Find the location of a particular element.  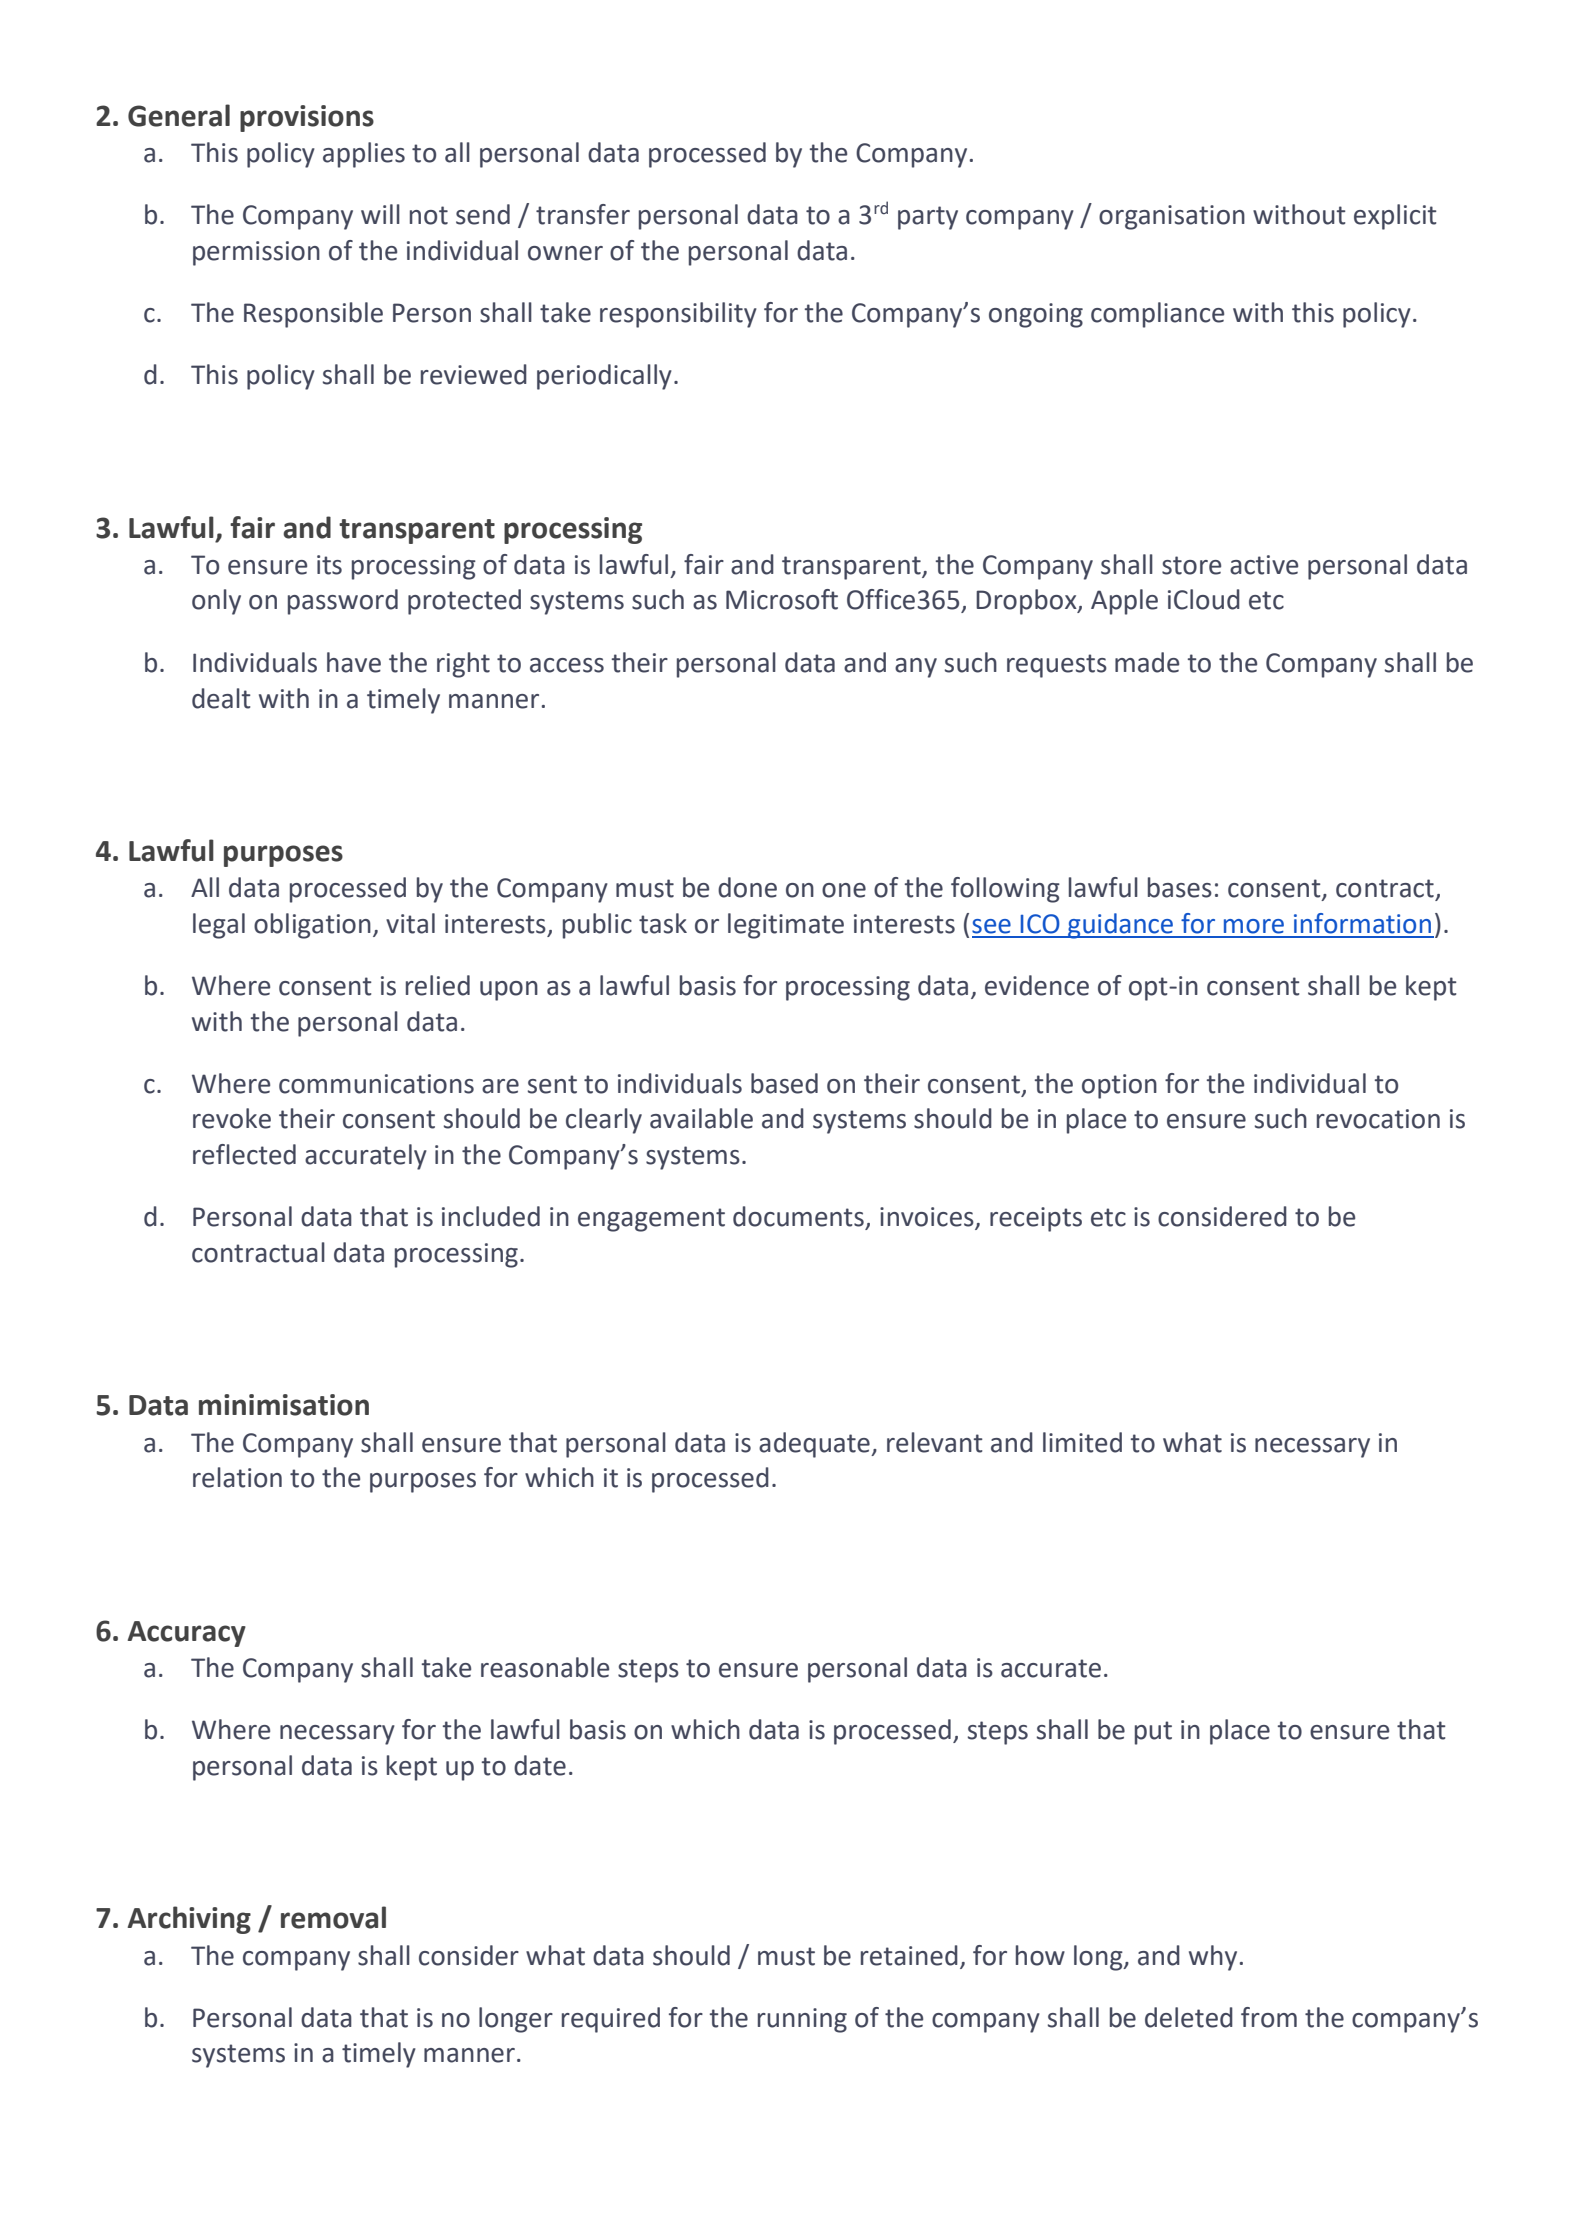

organisation is located at coordinates (1172, 217).
